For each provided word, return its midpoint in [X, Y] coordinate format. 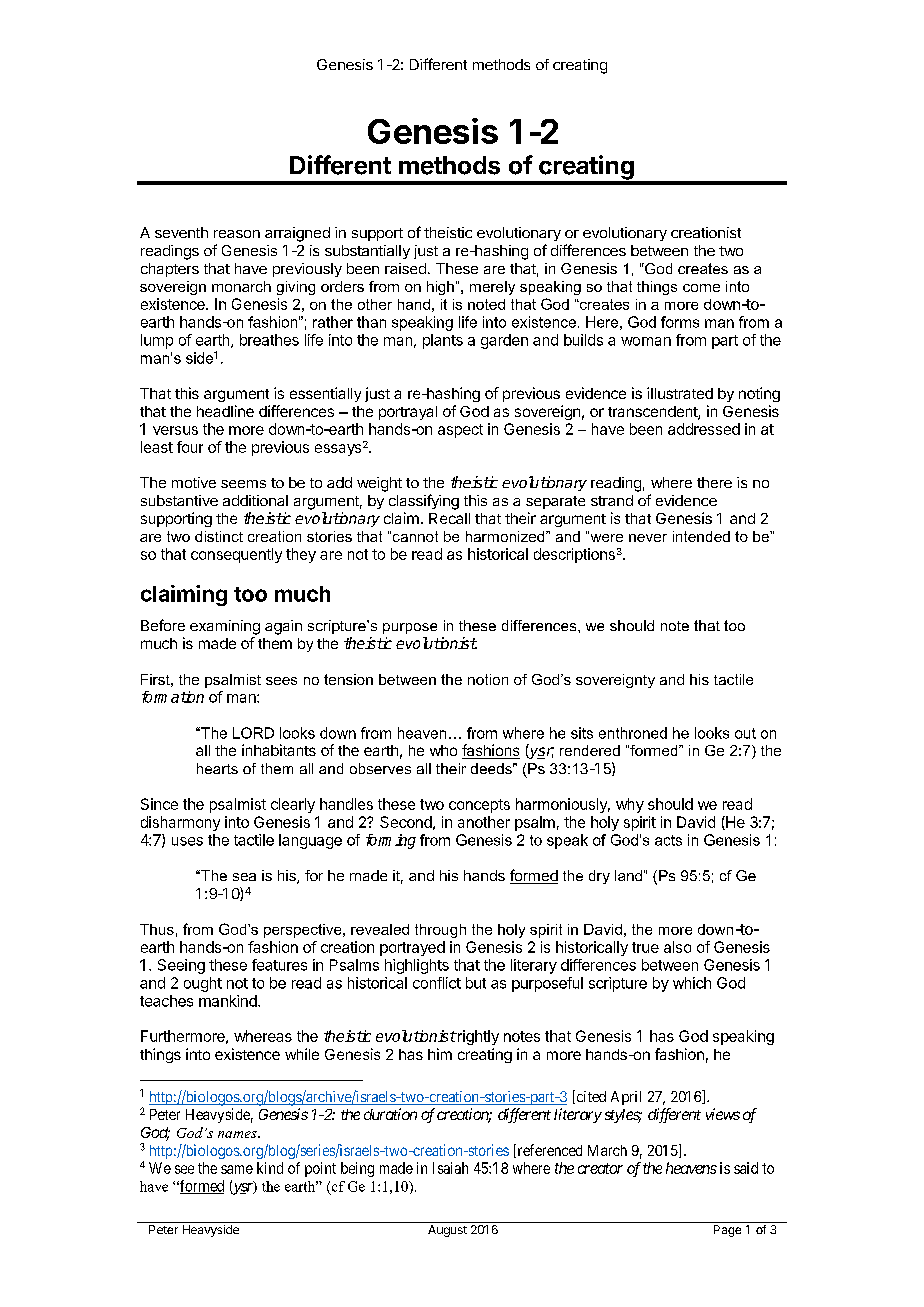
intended [701, 536]
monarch [241, 286]
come [701, 288]
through [440, 931]
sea [244, 877]
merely [492, 288]
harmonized [506, 536]
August [447, 1231]
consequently [236, 555]
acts [668, 840]
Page [727, 1231]
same [237, 1169]
